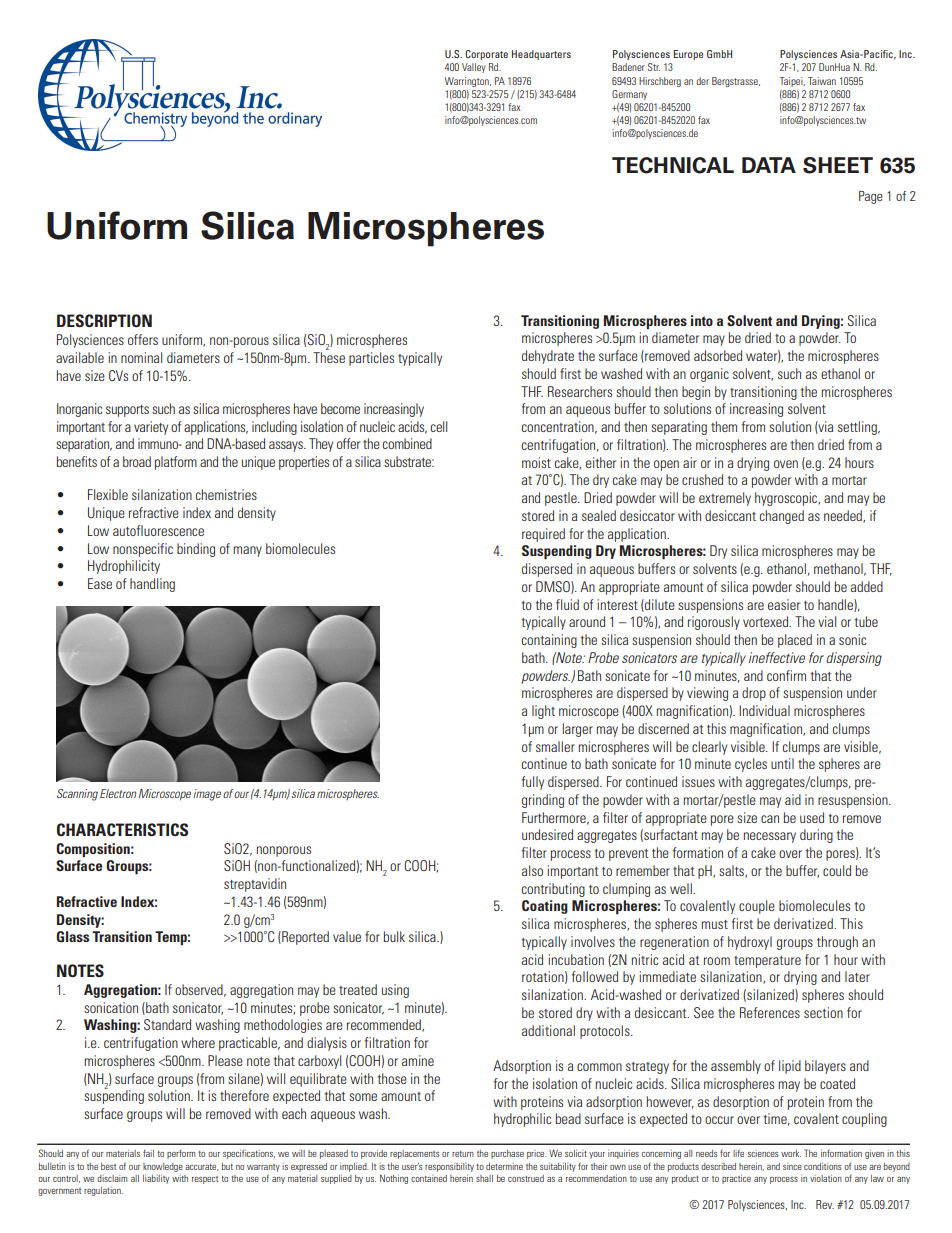 The width and height of the image is (952, 1233). I want to click on Taipei, so click(792, 82).
